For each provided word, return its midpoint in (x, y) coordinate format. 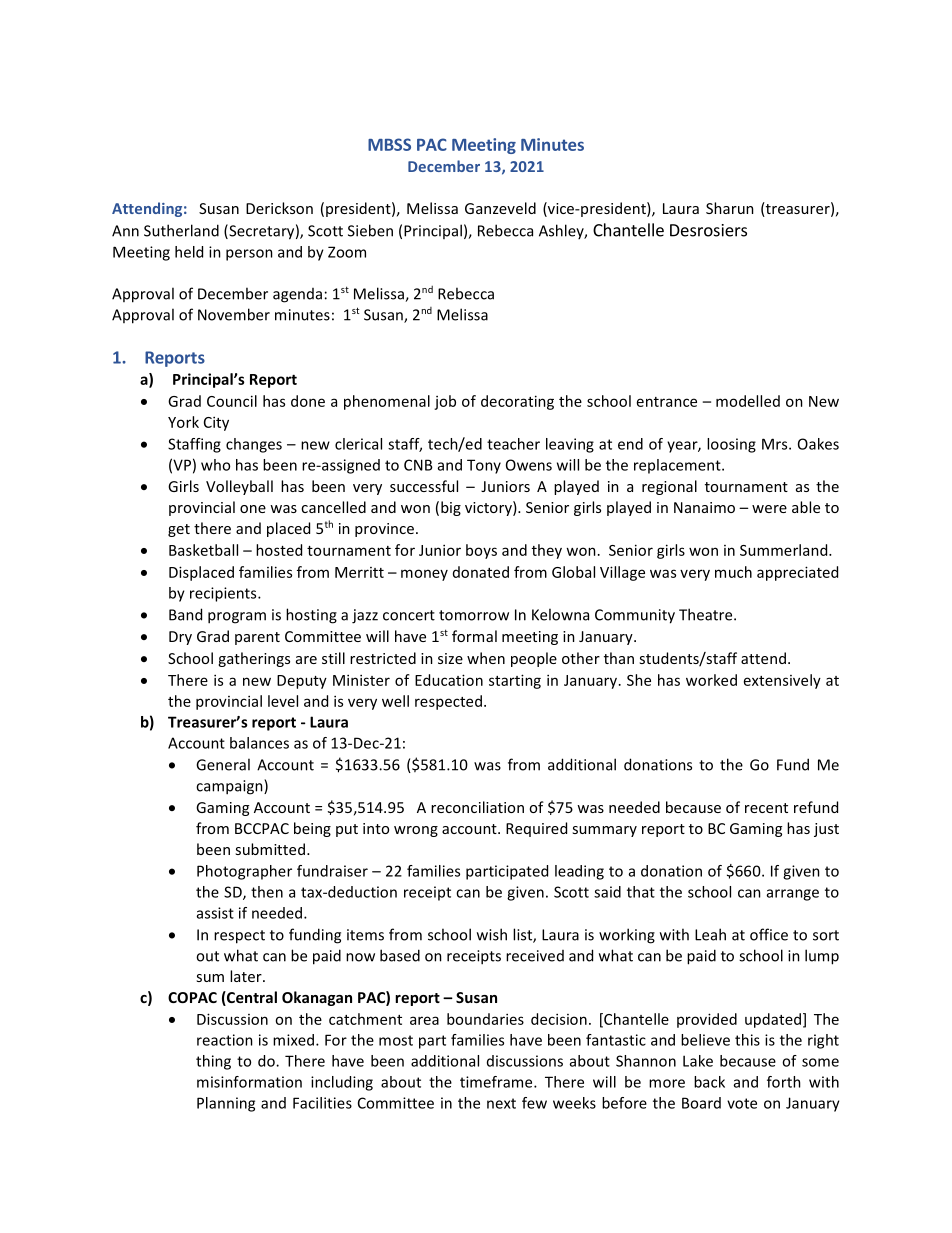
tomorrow (474, 615)
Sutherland (181, 230)
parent (257, 638)
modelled (748, 401)
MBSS (389, 144)
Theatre (707, 614)
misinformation (249, 1082)
